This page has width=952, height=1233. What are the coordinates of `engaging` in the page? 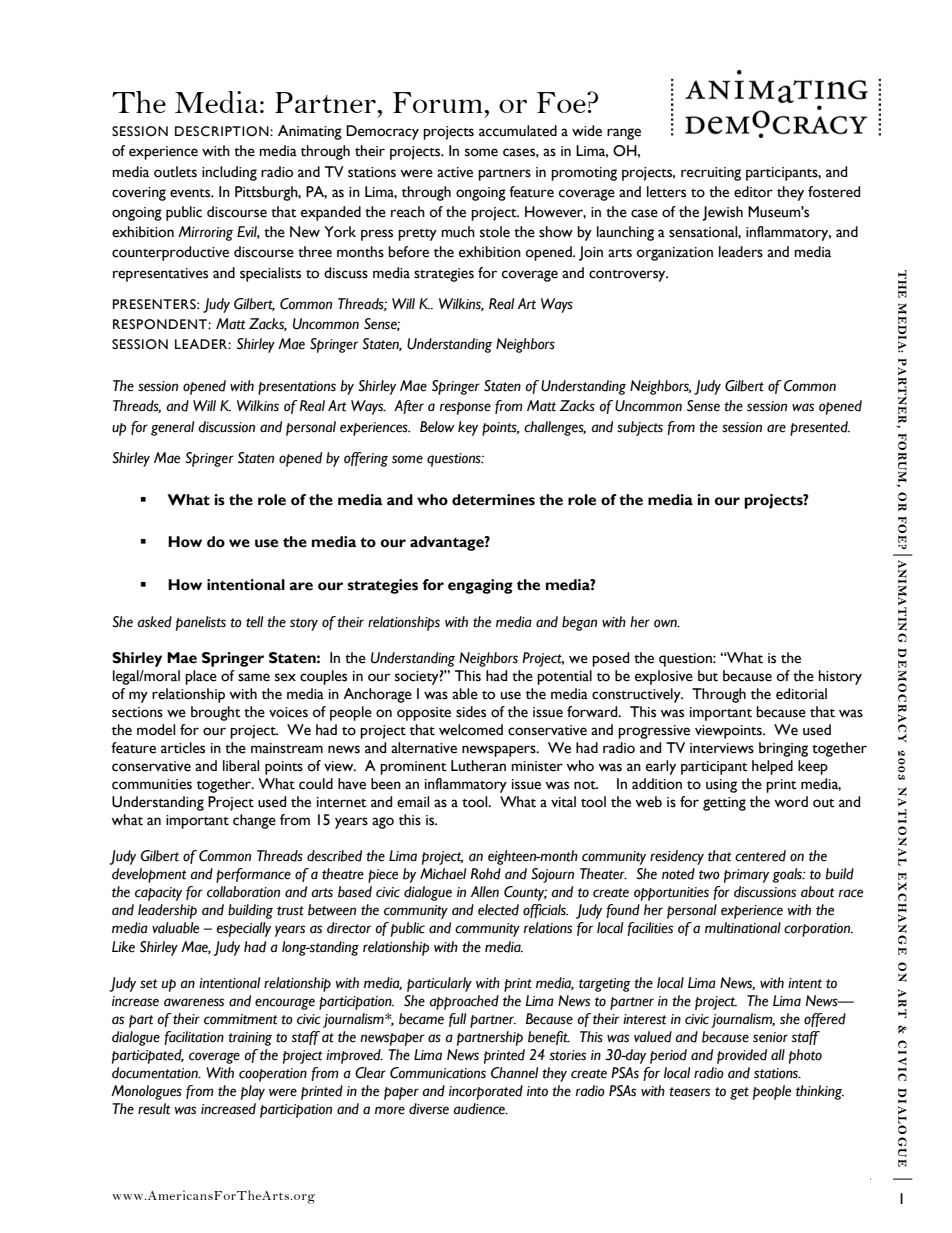 It's located at (480, 586).
